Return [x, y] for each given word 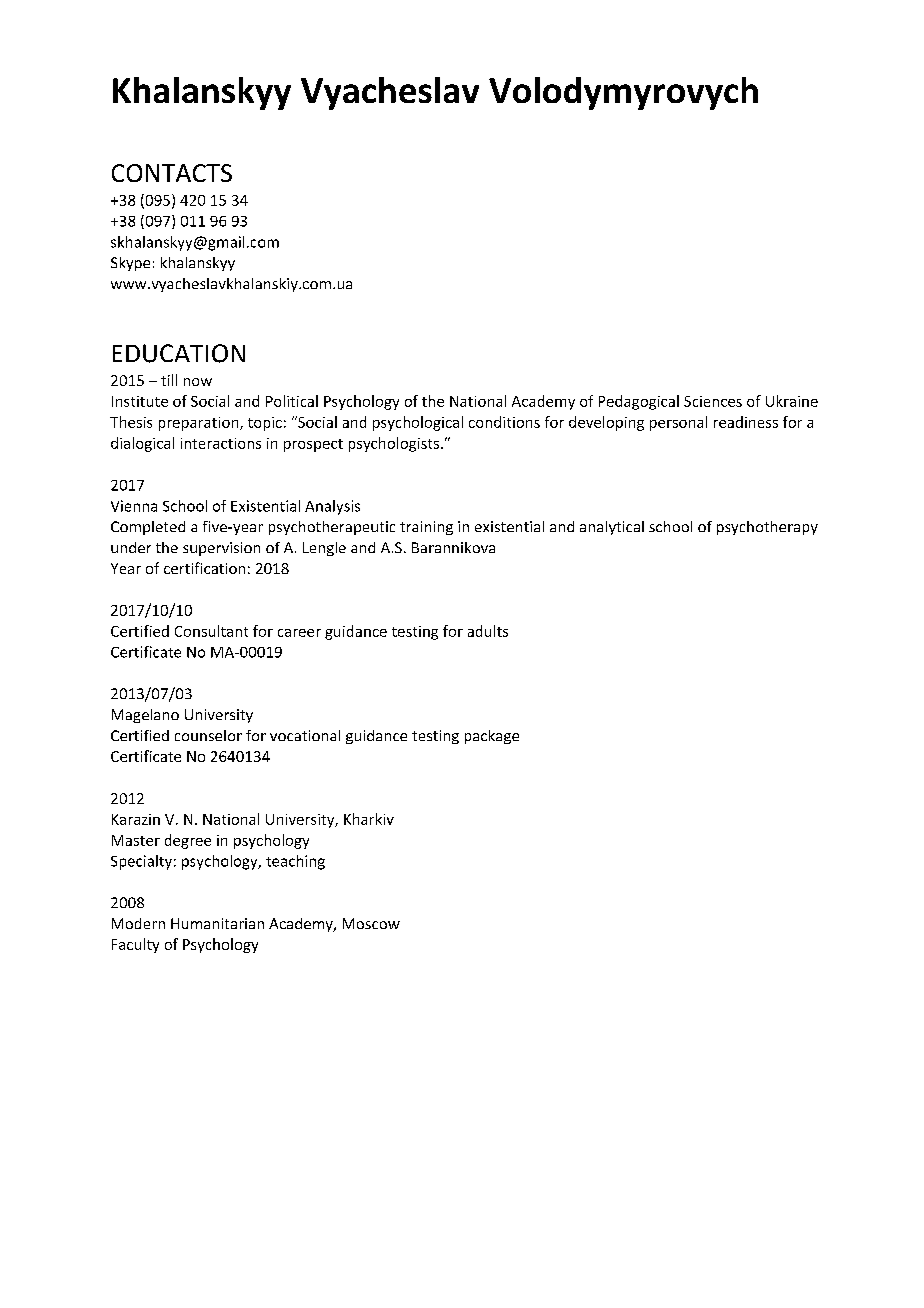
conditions [504, 422]
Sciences [713, 401]
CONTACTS [172, 173]
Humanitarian [217, 923]
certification [204, 568]
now [198, 382]
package [492, 737]
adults [488, 631]
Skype [130, 264]
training [426, 528]
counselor [208, 735]
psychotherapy [767, 528]
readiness [746, 422]
